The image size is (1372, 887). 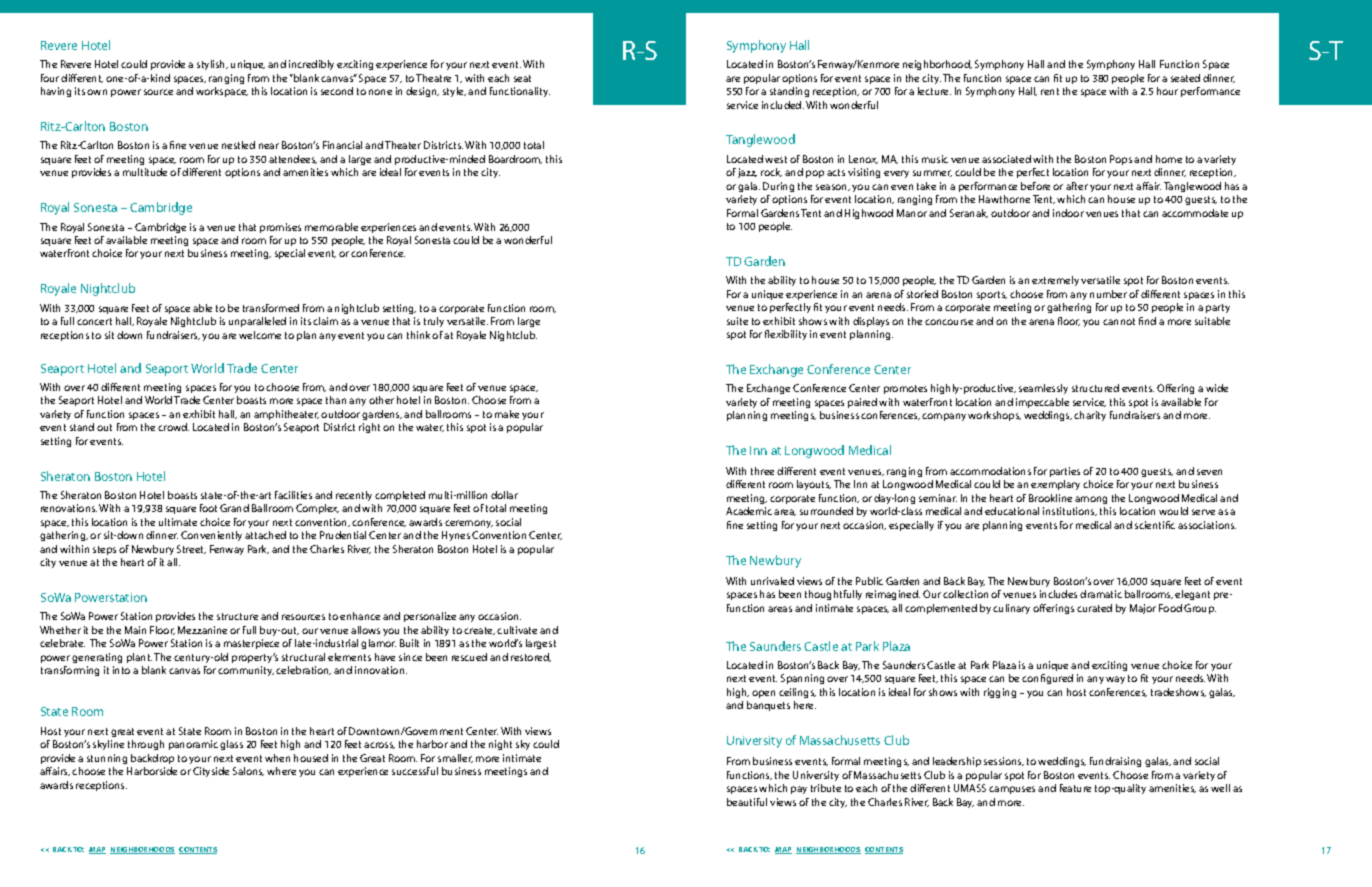 I want to click on Mezzanine, so click(x=202, y=630).
